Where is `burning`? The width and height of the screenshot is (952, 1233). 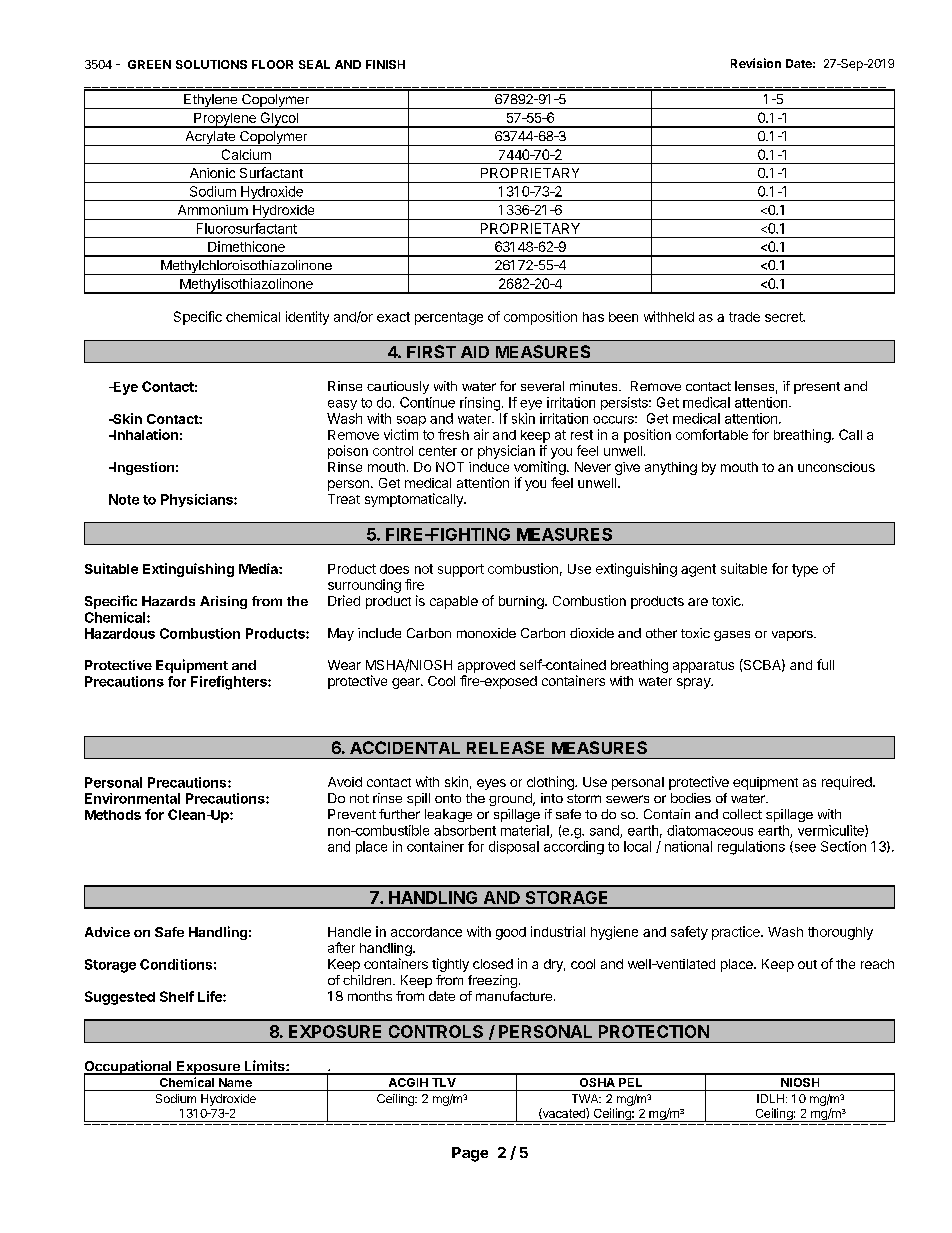 burning is located at coordinates (522, 602).
